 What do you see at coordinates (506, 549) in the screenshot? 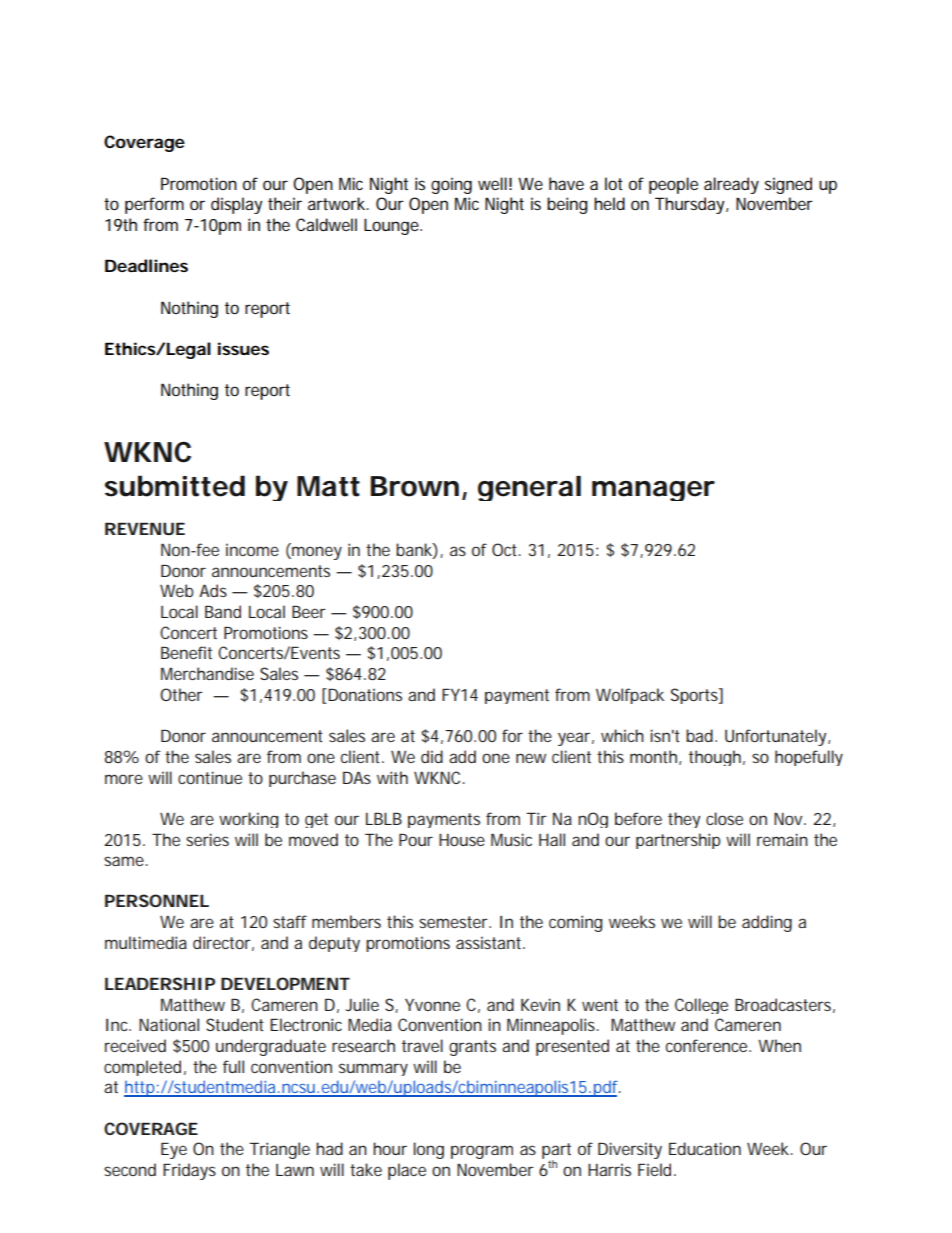
I see `Oct` at bounding box center [506, 549].
